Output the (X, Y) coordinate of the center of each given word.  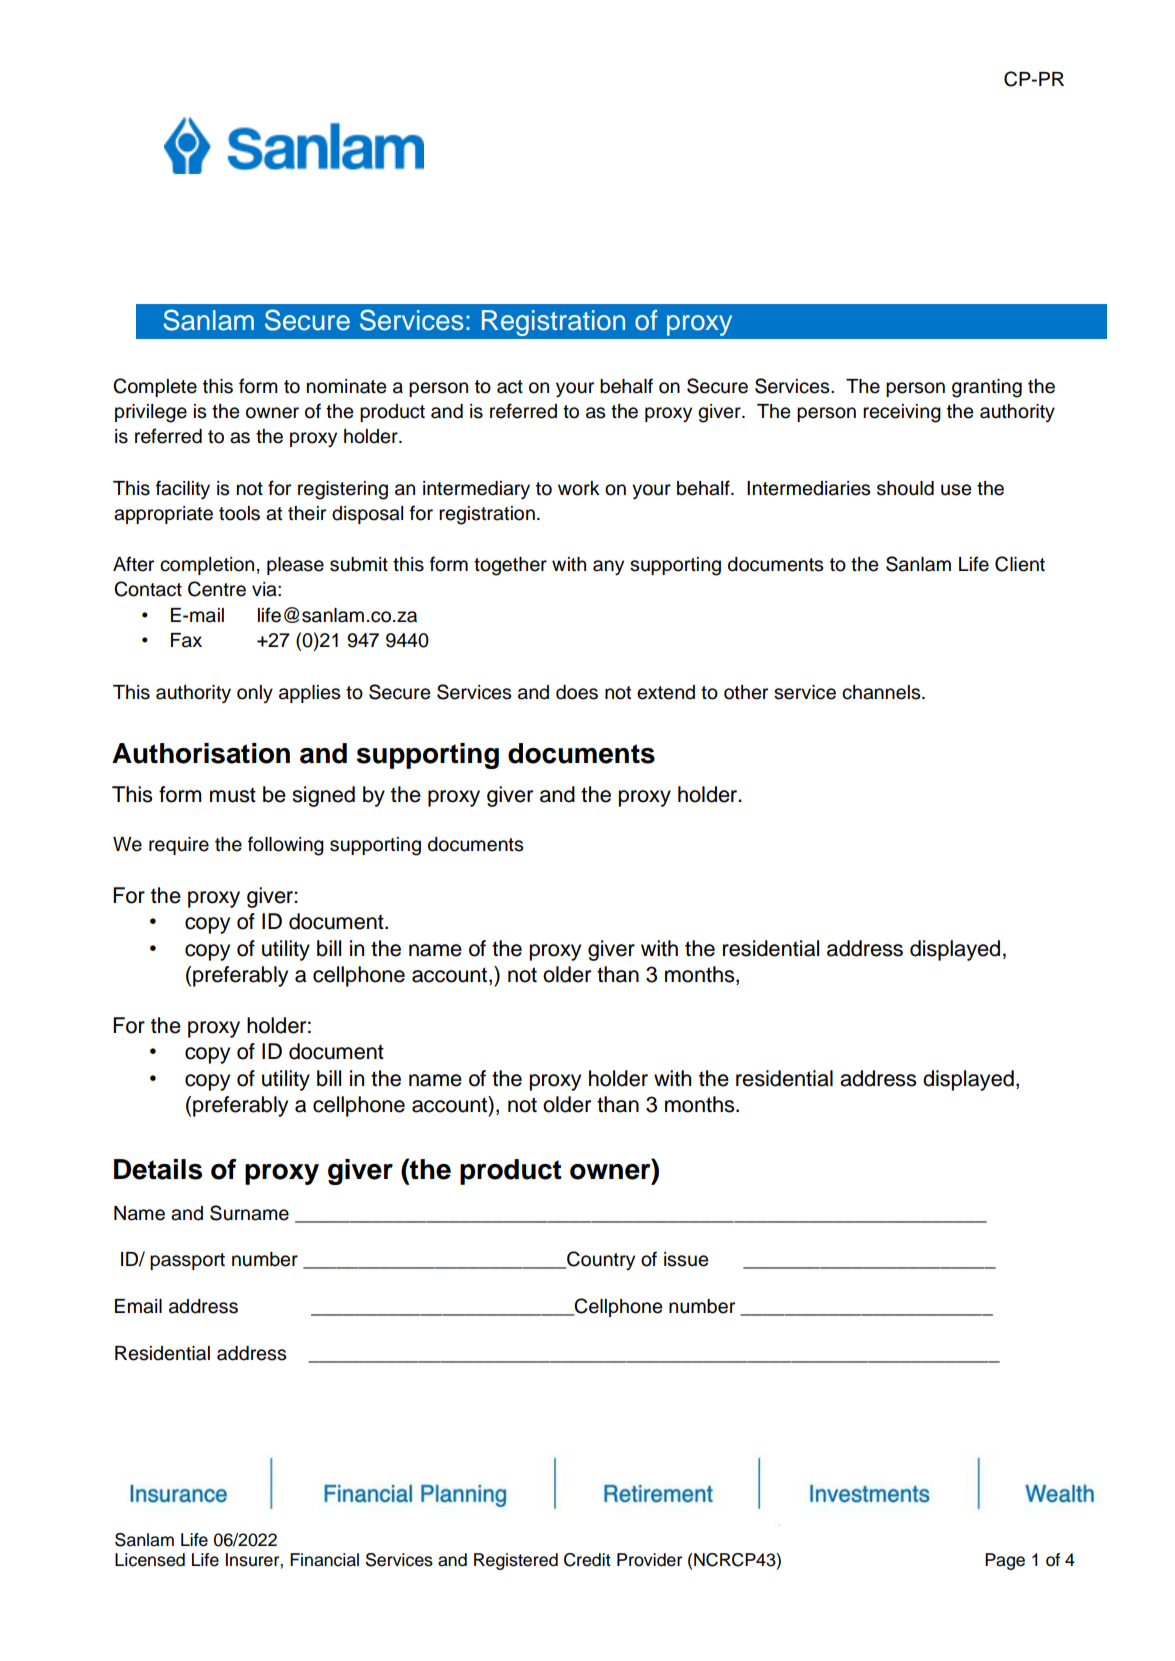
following (286, 846)
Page (1005, 1561)
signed (323, 796)
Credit (587, 1560)
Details (158, 1169)
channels (882, 692)
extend (666, 692)
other (746, 692)
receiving (902, 413)
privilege (151, 413)
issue (686, 1259)
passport (187, 1261)
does (577, 692)
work (579, 488)
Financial (324, 1560)
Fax (186, 640)
